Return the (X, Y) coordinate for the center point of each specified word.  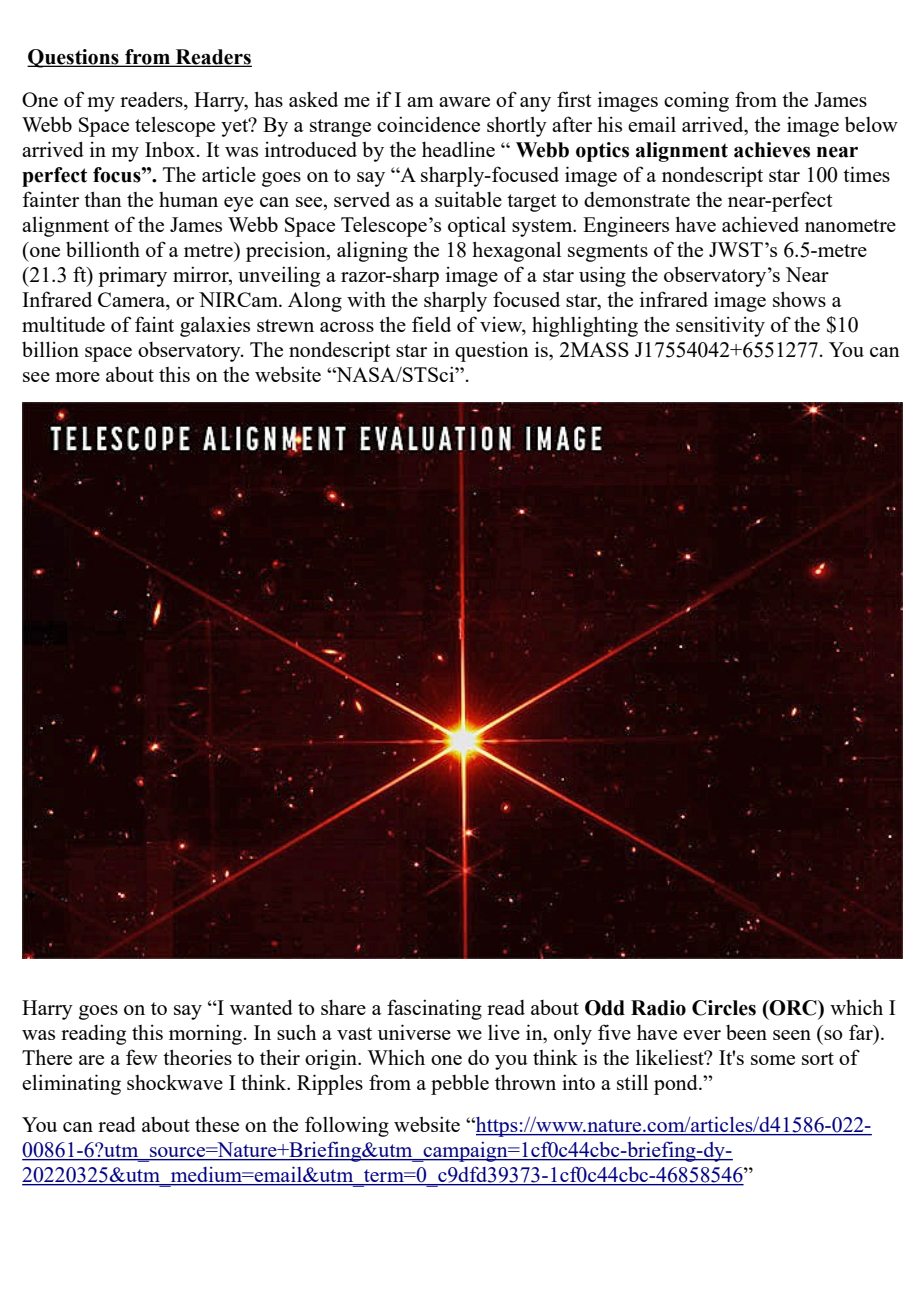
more (77, 377)
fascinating (434, 1009)
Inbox (171, 149)
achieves (772, 150)
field (431, 324)
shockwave (175, 1082)
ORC (793, 1008)
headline (458, 149)
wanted (261, 1007)
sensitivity (720, 326)
